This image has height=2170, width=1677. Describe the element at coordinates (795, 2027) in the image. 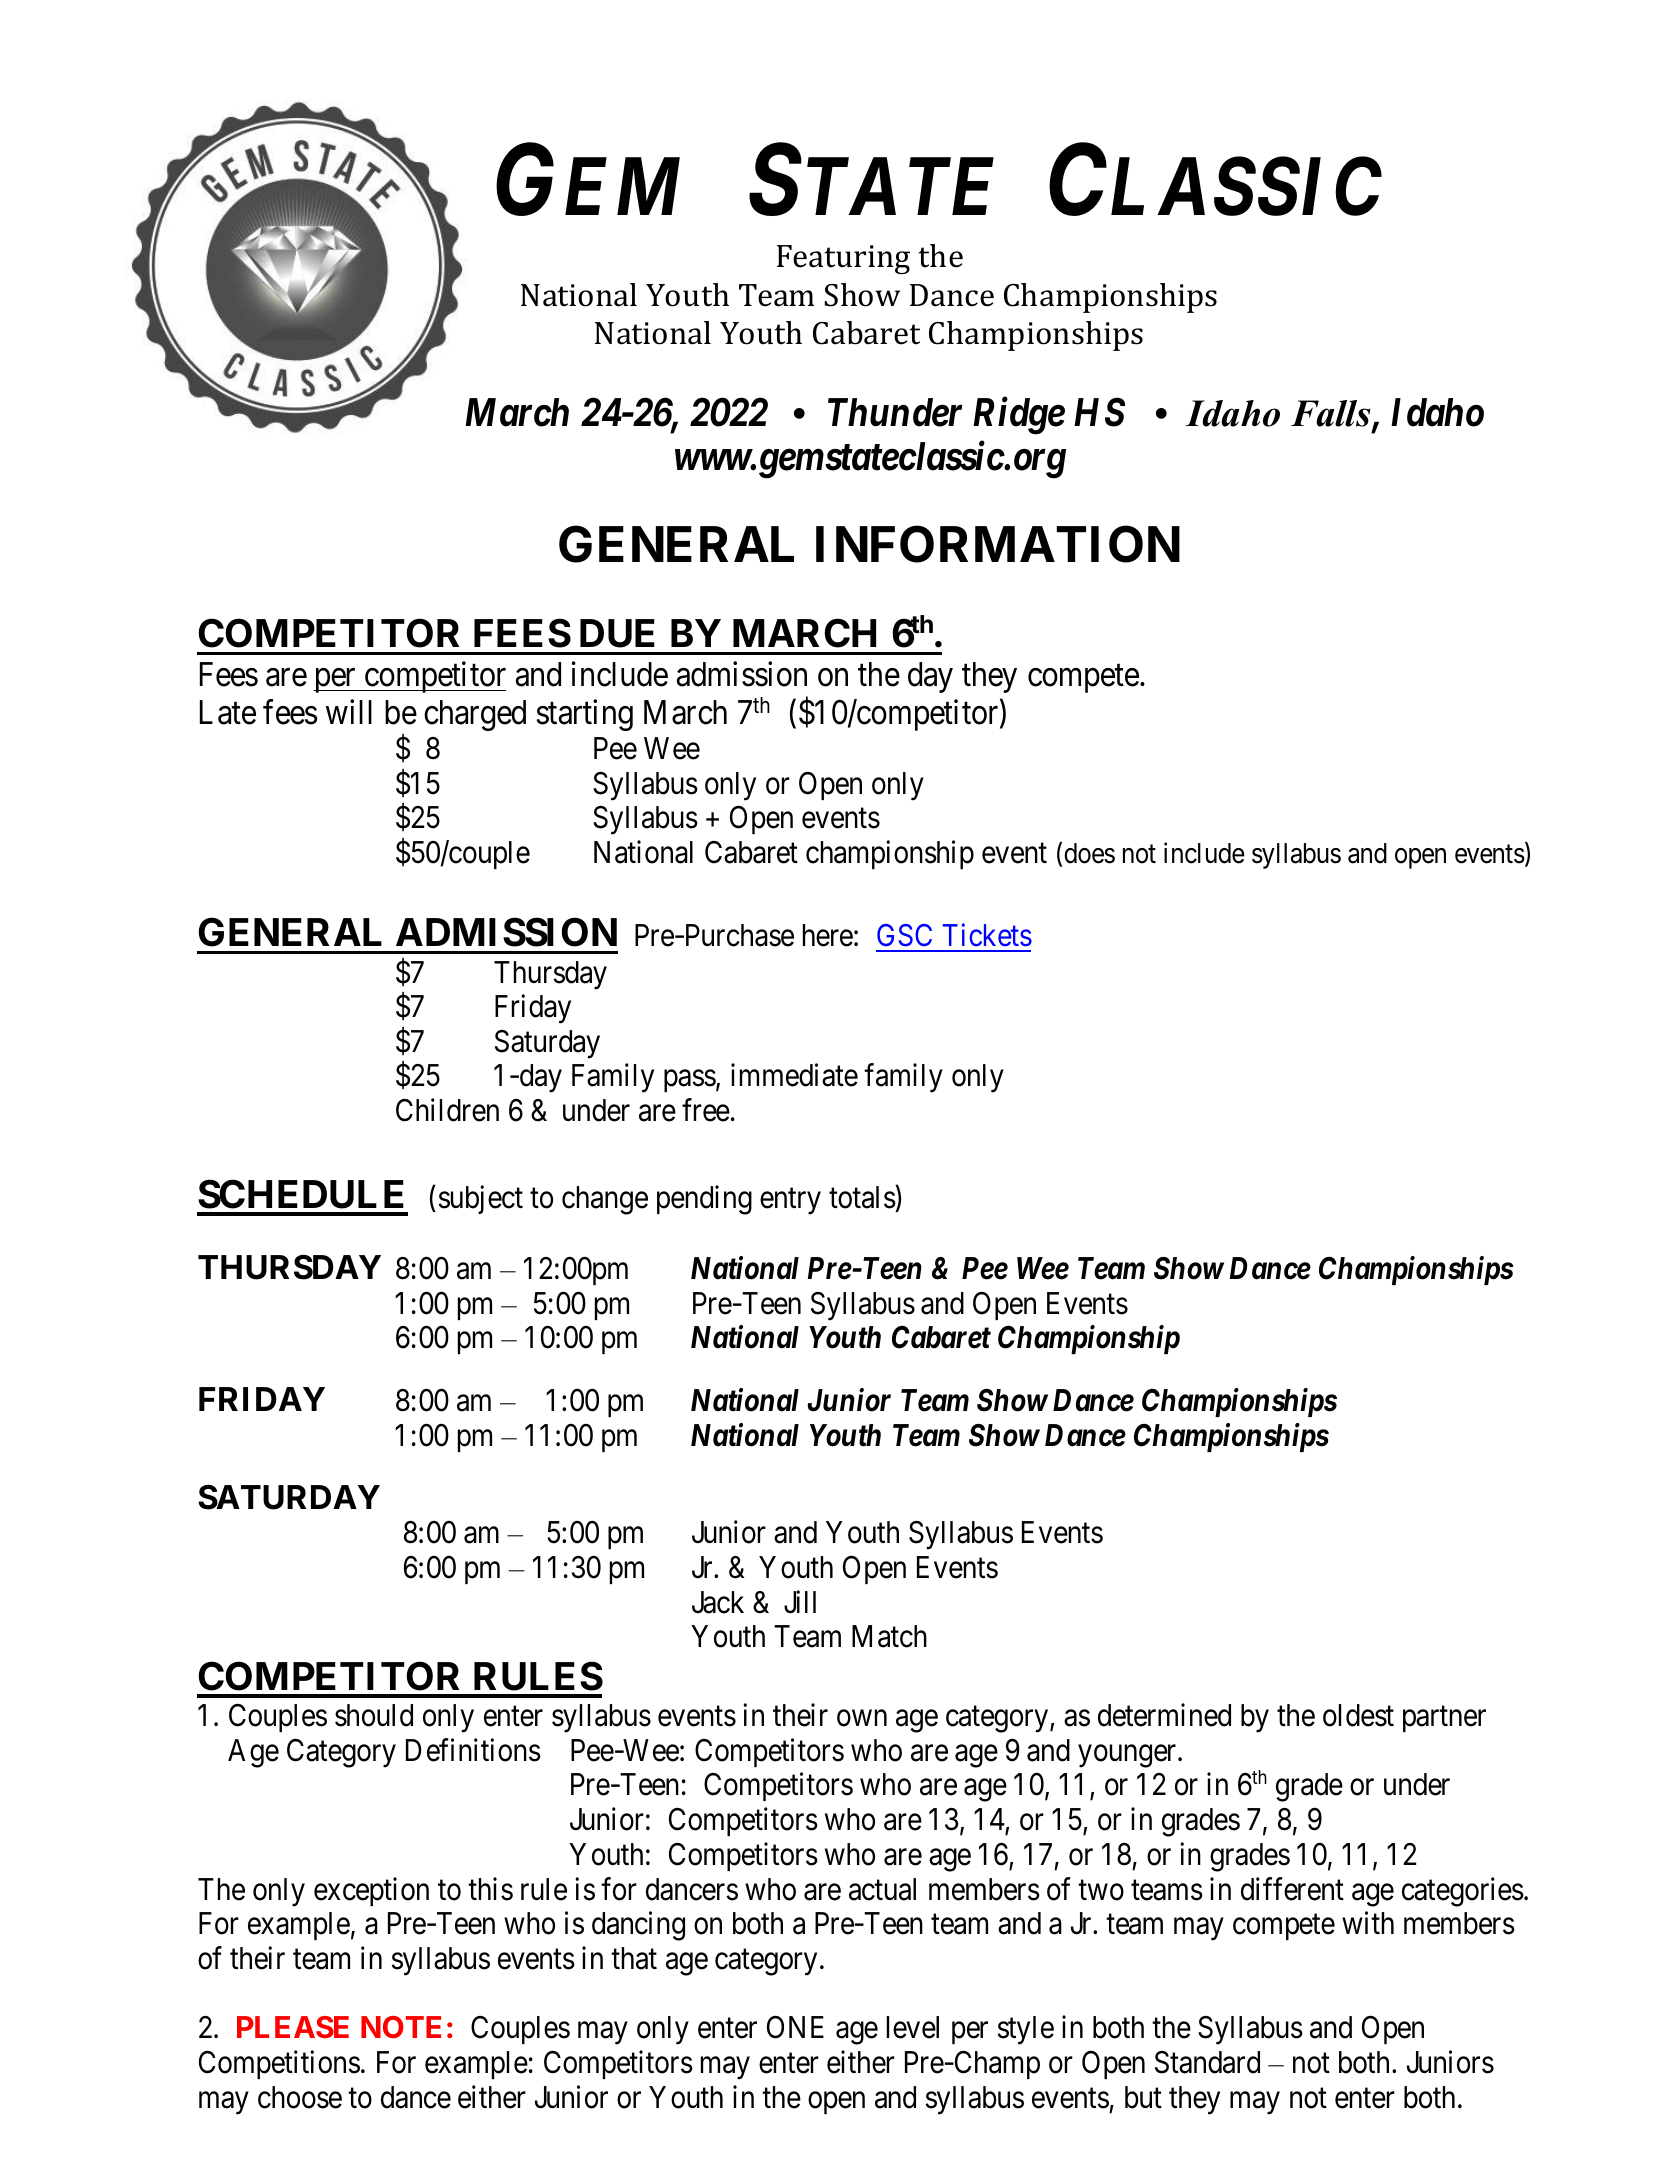

I see `ONE` at that location.
